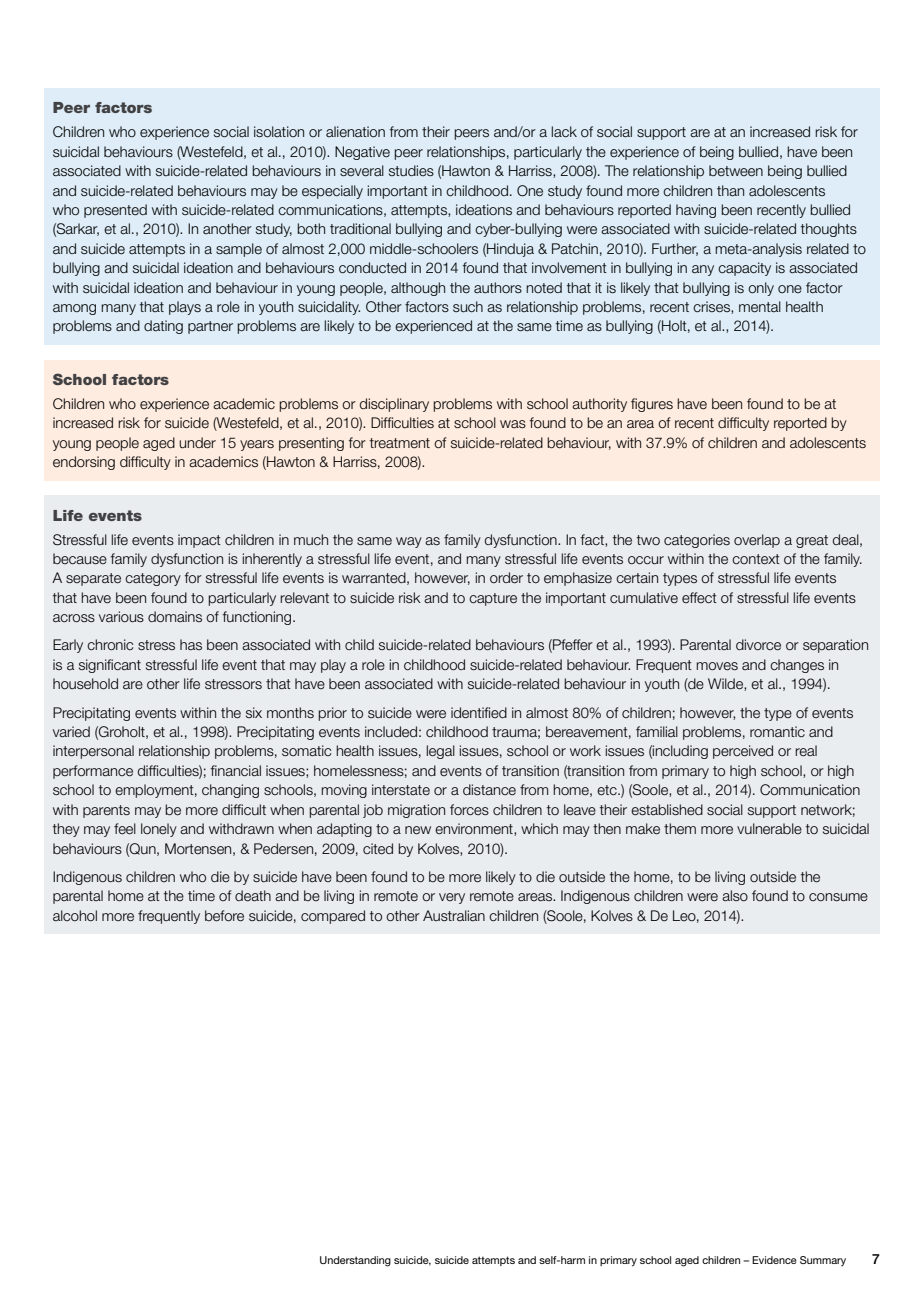 The image size is (924, 1308). I want to click on Evidence, so click(774, 1260).
